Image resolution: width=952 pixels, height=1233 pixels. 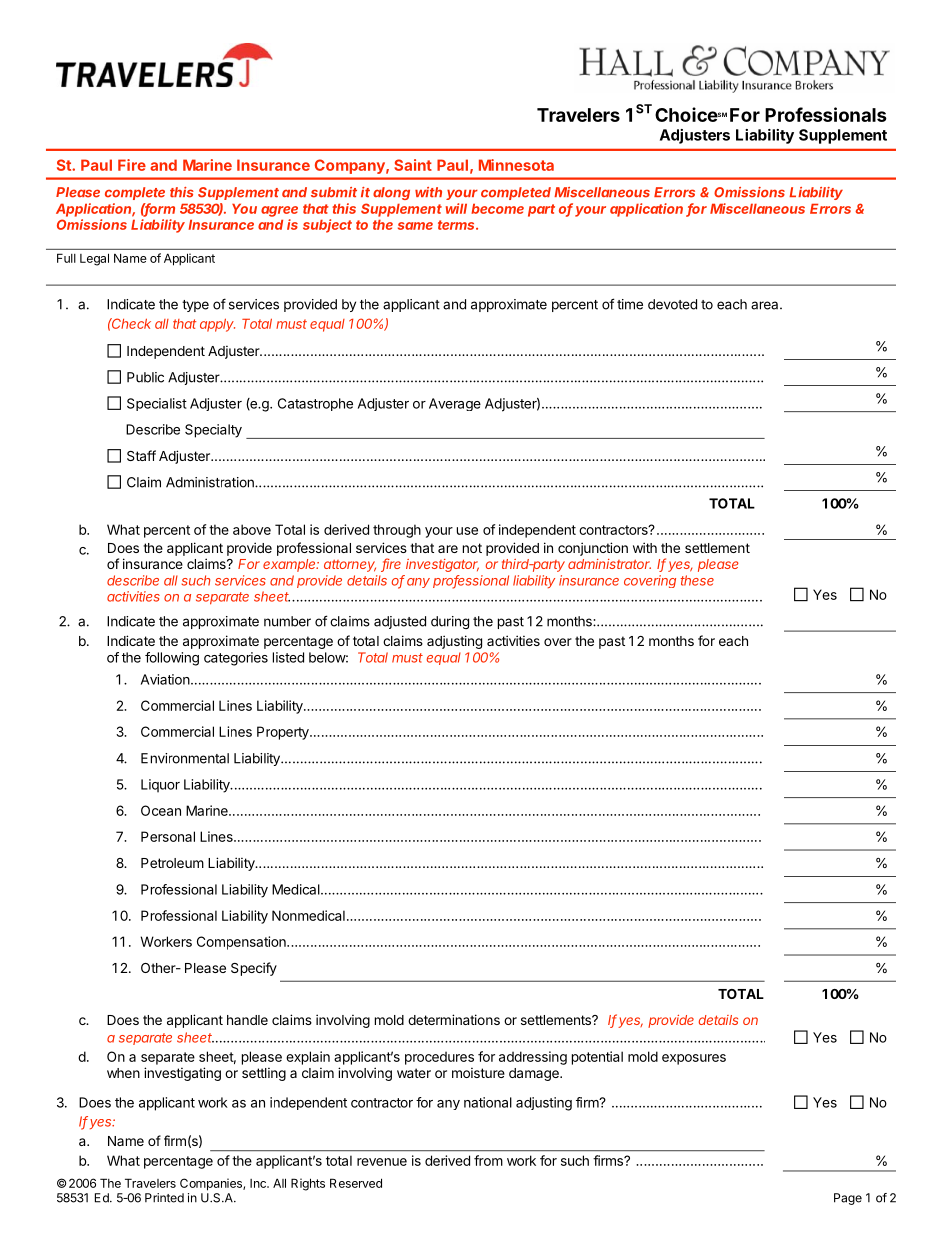 What do you see at coordinates (697, 580) in the screenshot?
I see `these` at bounding box center [697, 580].
